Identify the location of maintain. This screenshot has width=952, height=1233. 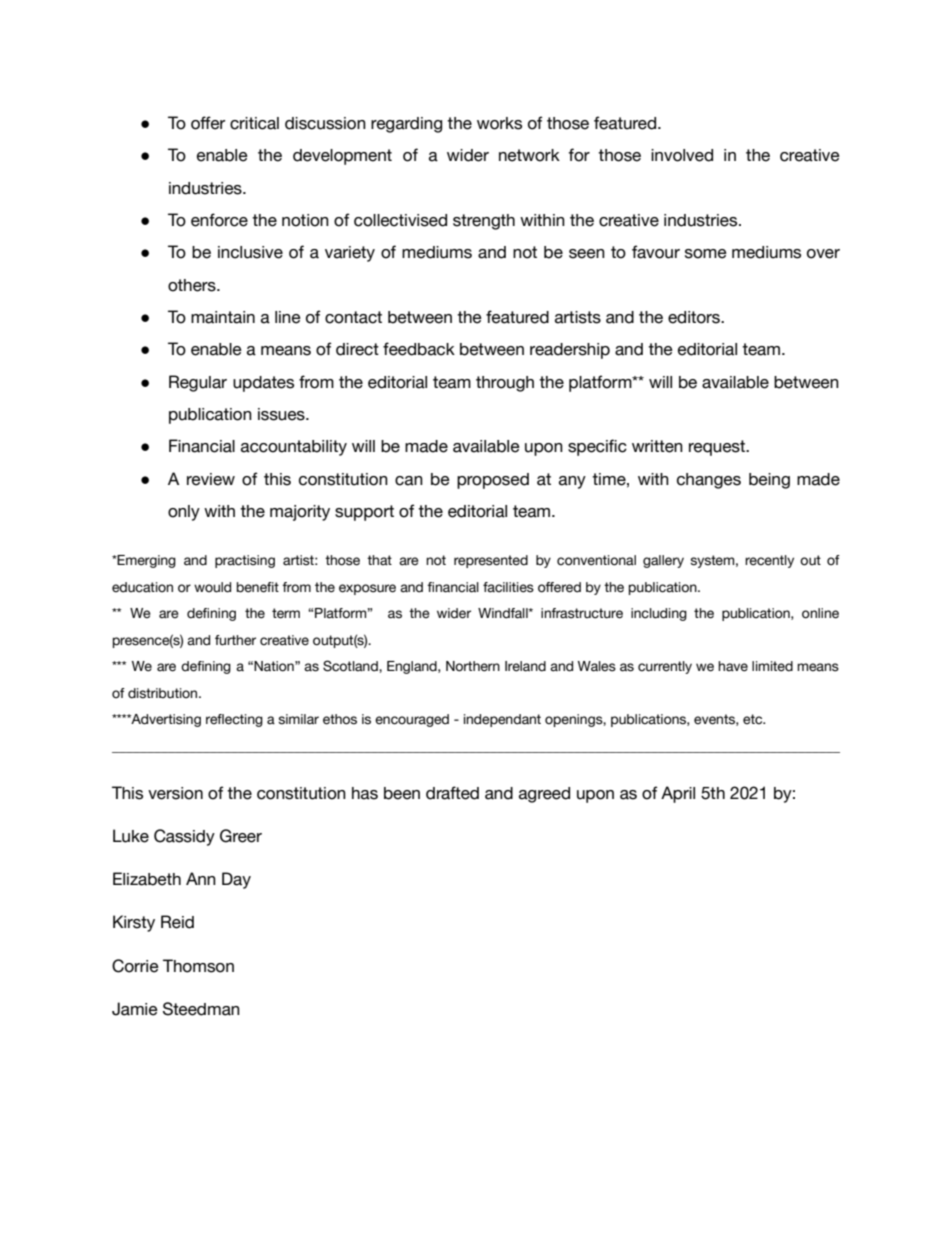
(223, 317).
